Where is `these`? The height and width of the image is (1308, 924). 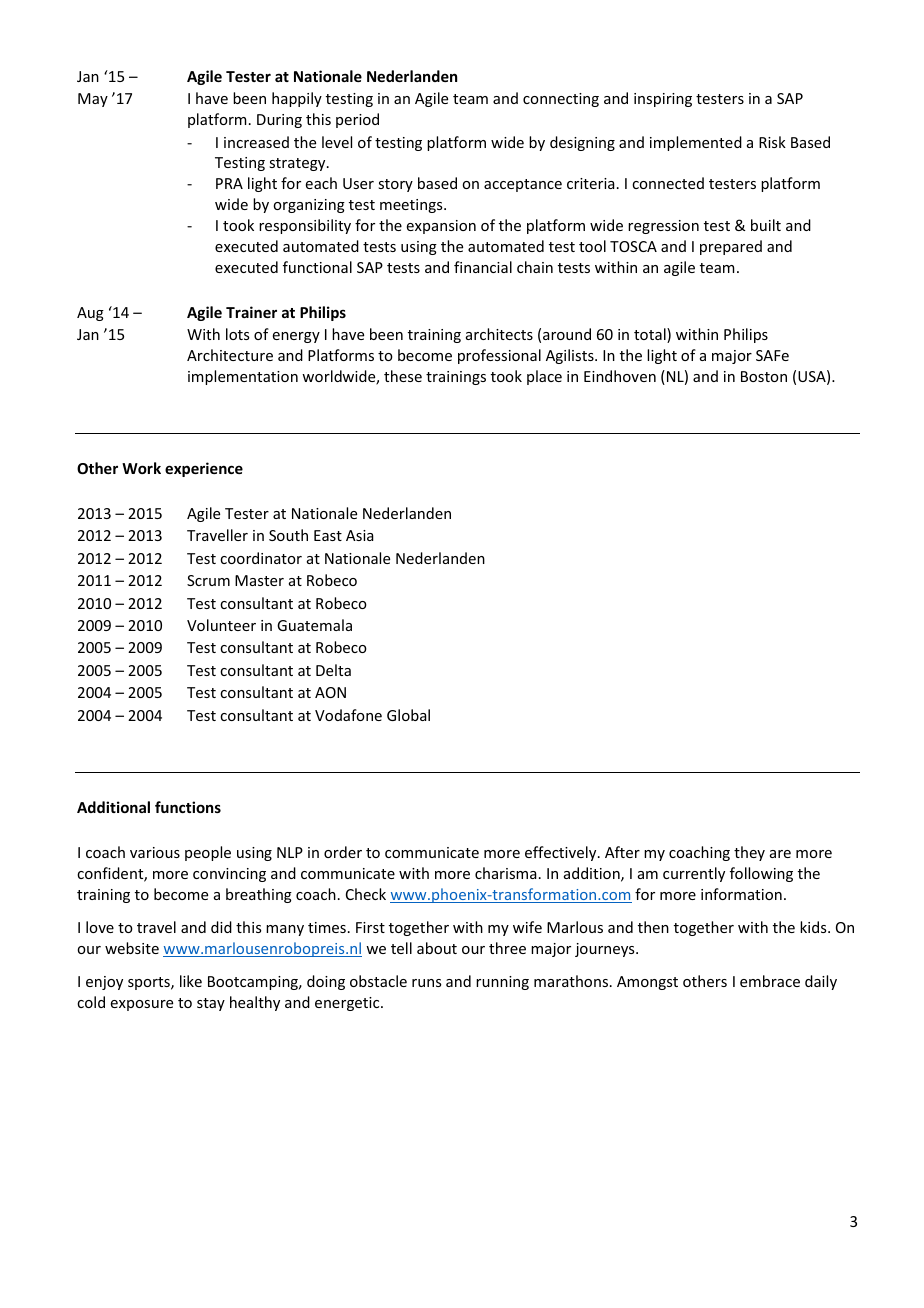 these is located at coordinates (403, 376).
